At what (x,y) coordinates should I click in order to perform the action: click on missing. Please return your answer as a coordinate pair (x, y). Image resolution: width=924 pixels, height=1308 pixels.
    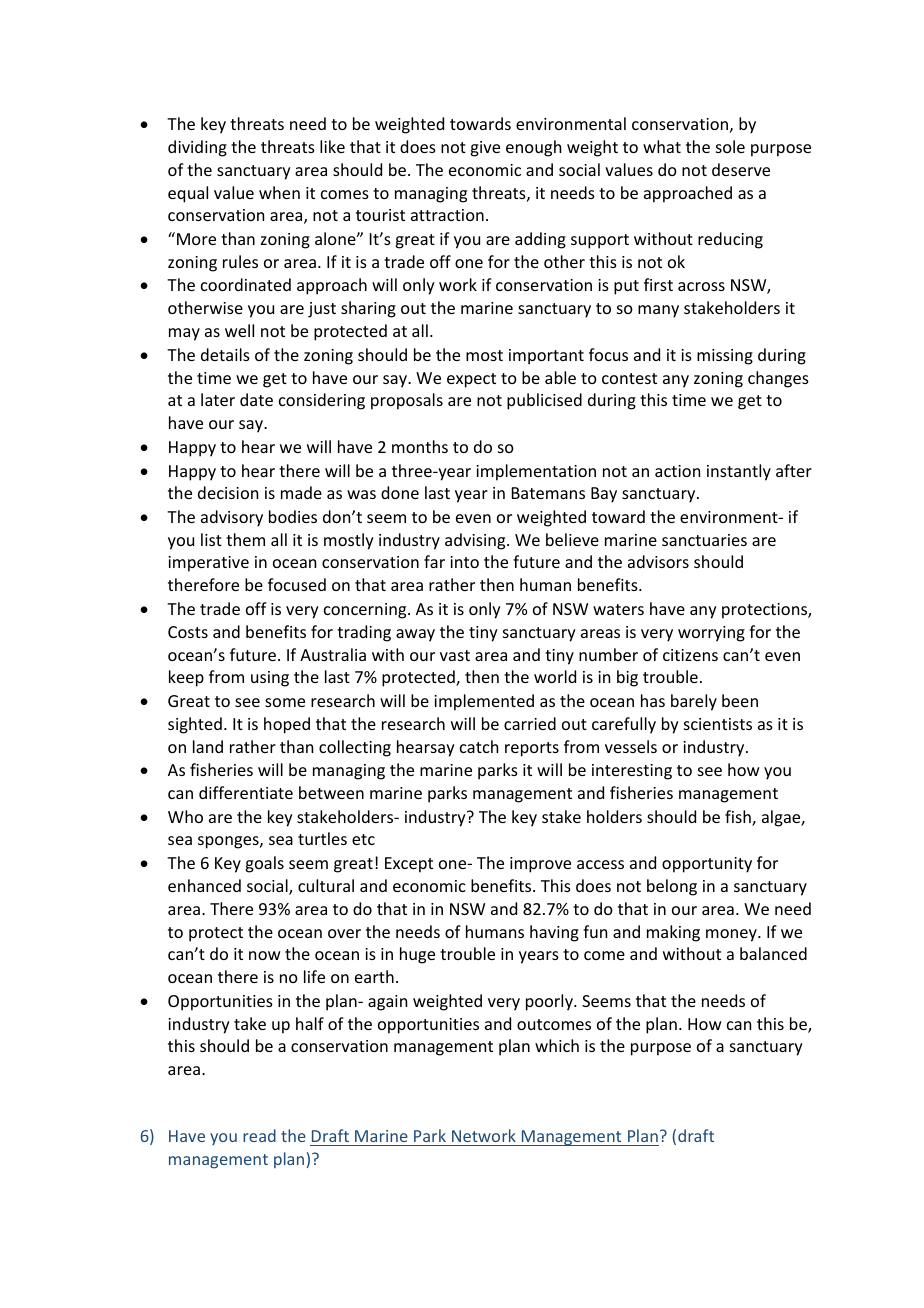
    Looking at the image, I should click on (725, 357).
